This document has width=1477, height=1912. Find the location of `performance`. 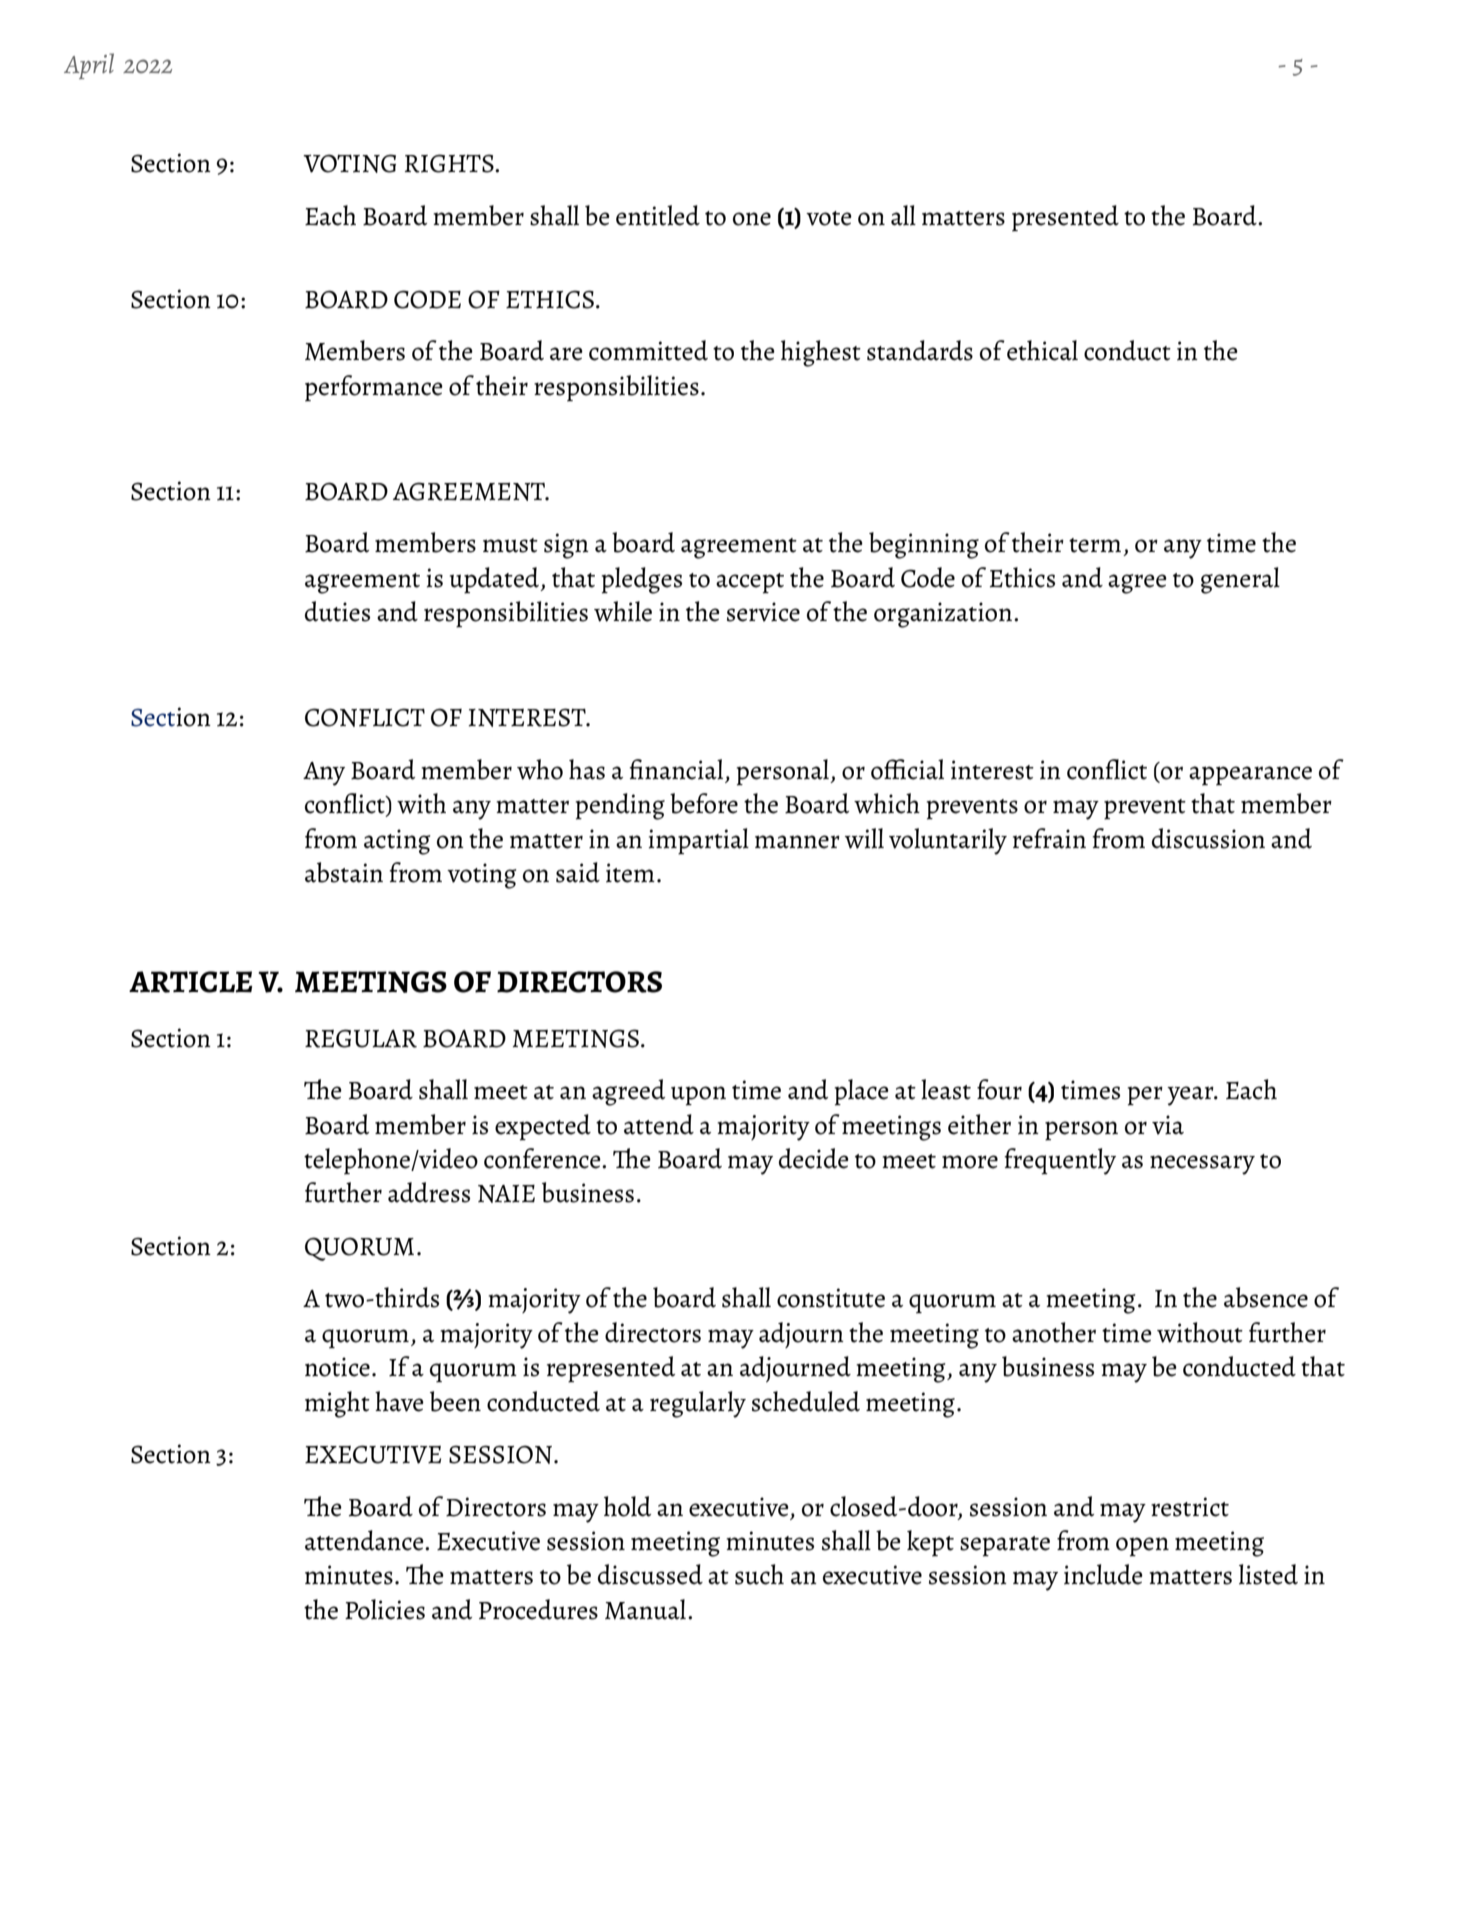

performance is located at coordinates (374, 388).
